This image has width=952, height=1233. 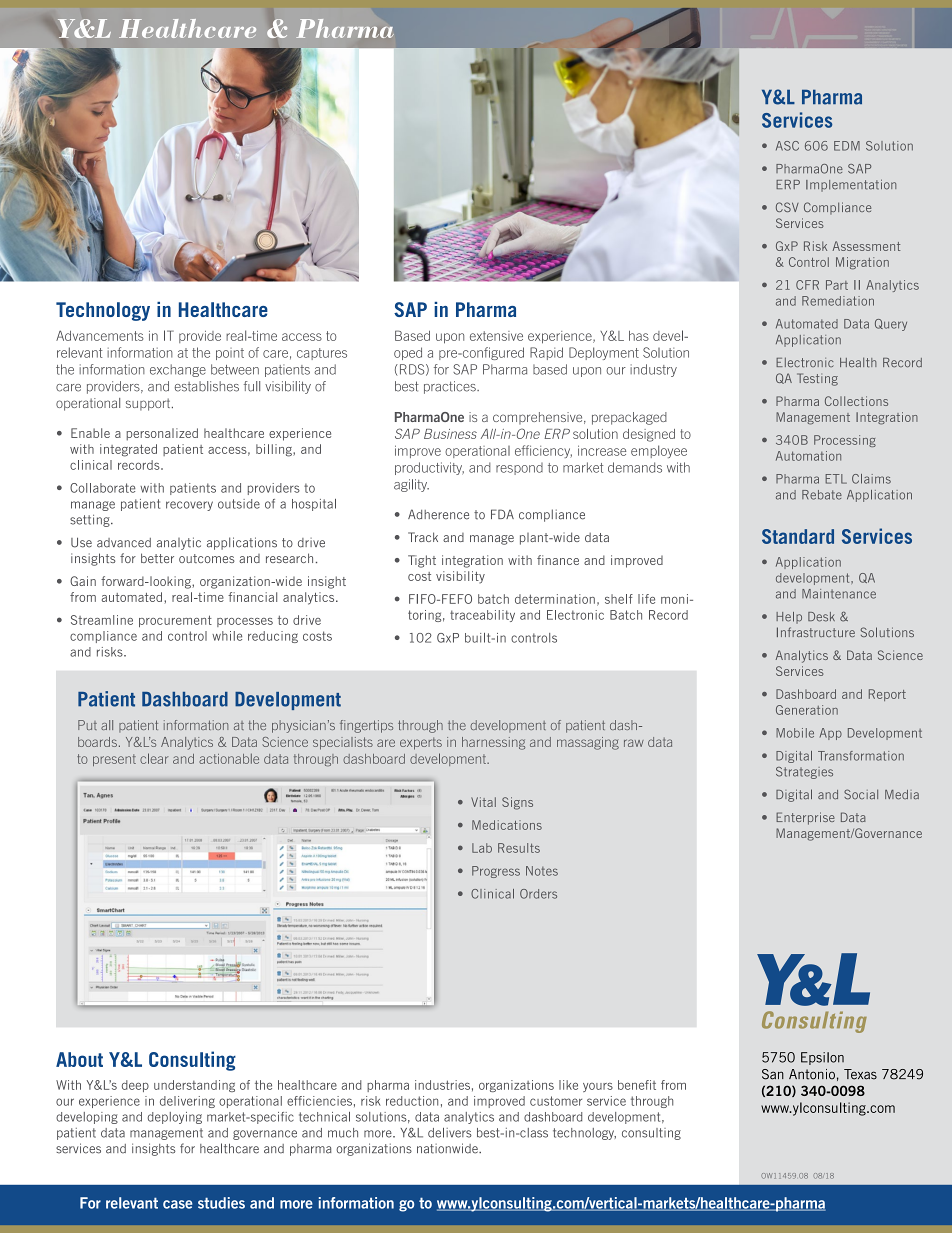 What do you see at coordinates (178, 1204) in the image?
I see `case` at bounding box center [178, 1204].
